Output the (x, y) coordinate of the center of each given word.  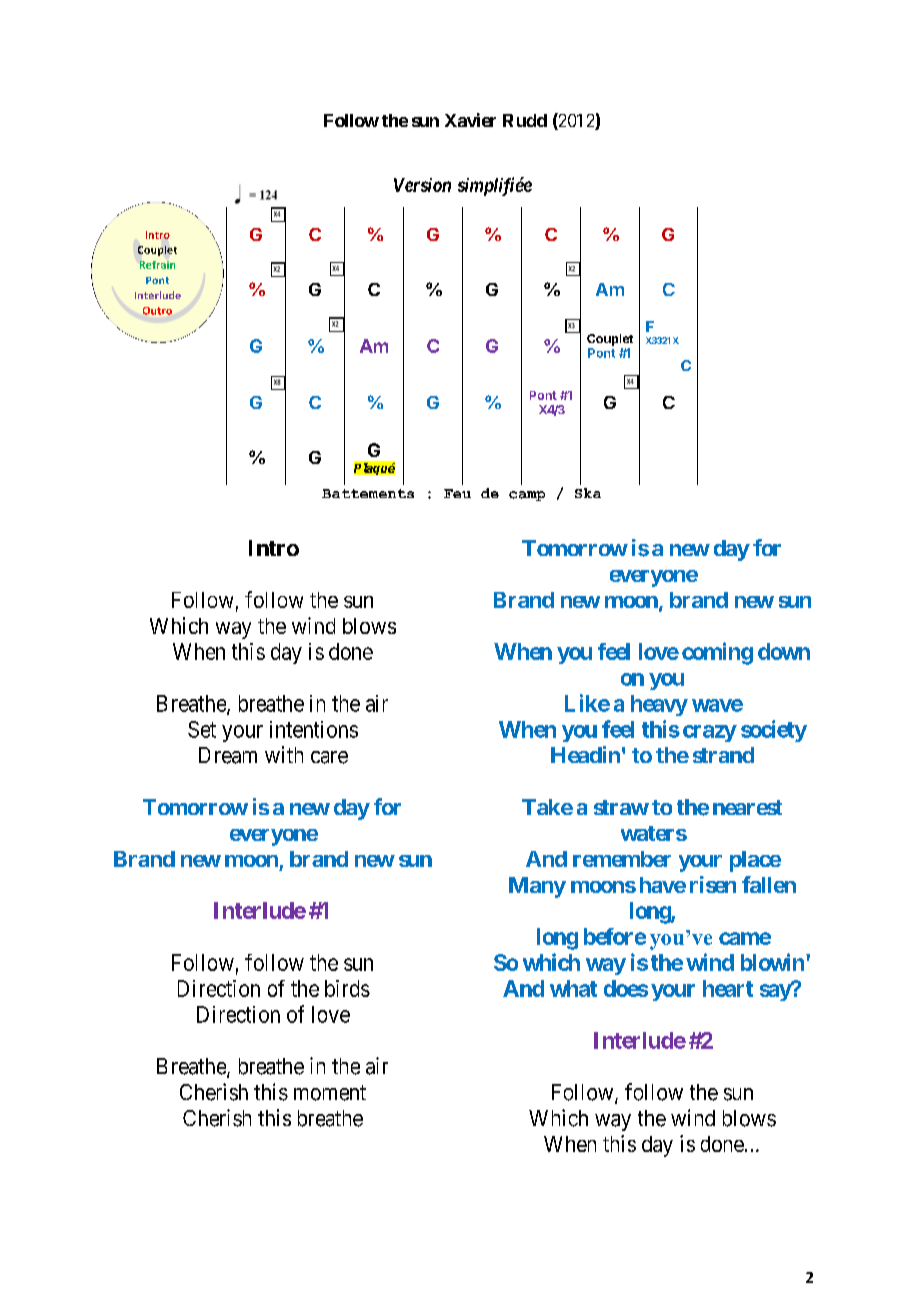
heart (728, 988)
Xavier (470, 120)
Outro (157, 311)
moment (330, 1093)
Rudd (525, 120)
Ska (588, 493)
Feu (457, 493)
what (573, 988)
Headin (585, 754)
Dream (228, 755)
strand (723, 755)
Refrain (157, 265)
